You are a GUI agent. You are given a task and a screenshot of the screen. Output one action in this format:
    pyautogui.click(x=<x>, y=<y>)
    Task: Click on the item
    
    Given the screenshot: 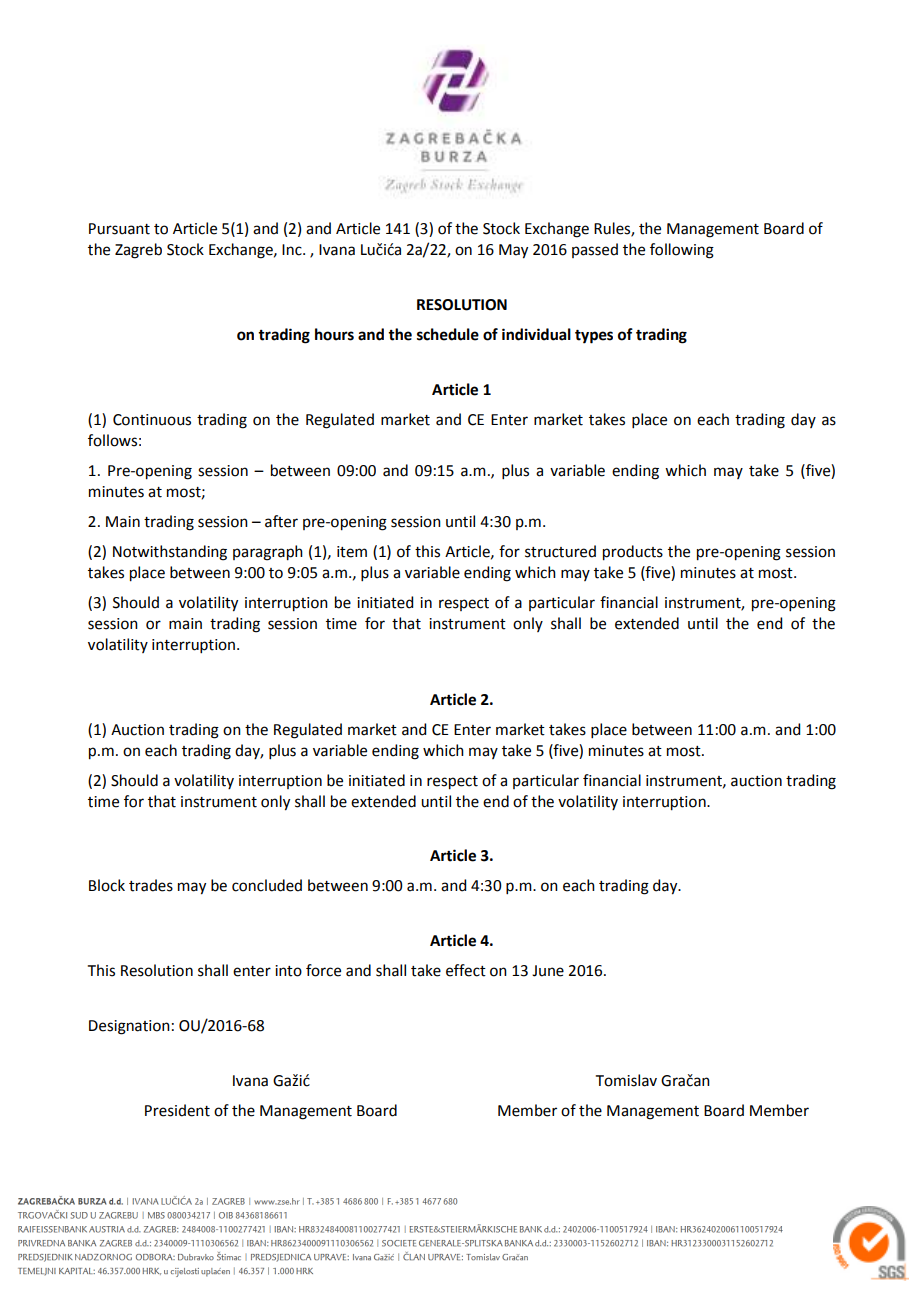 What is the action you would take?
    pyautogui.click(x=352, y=552)
